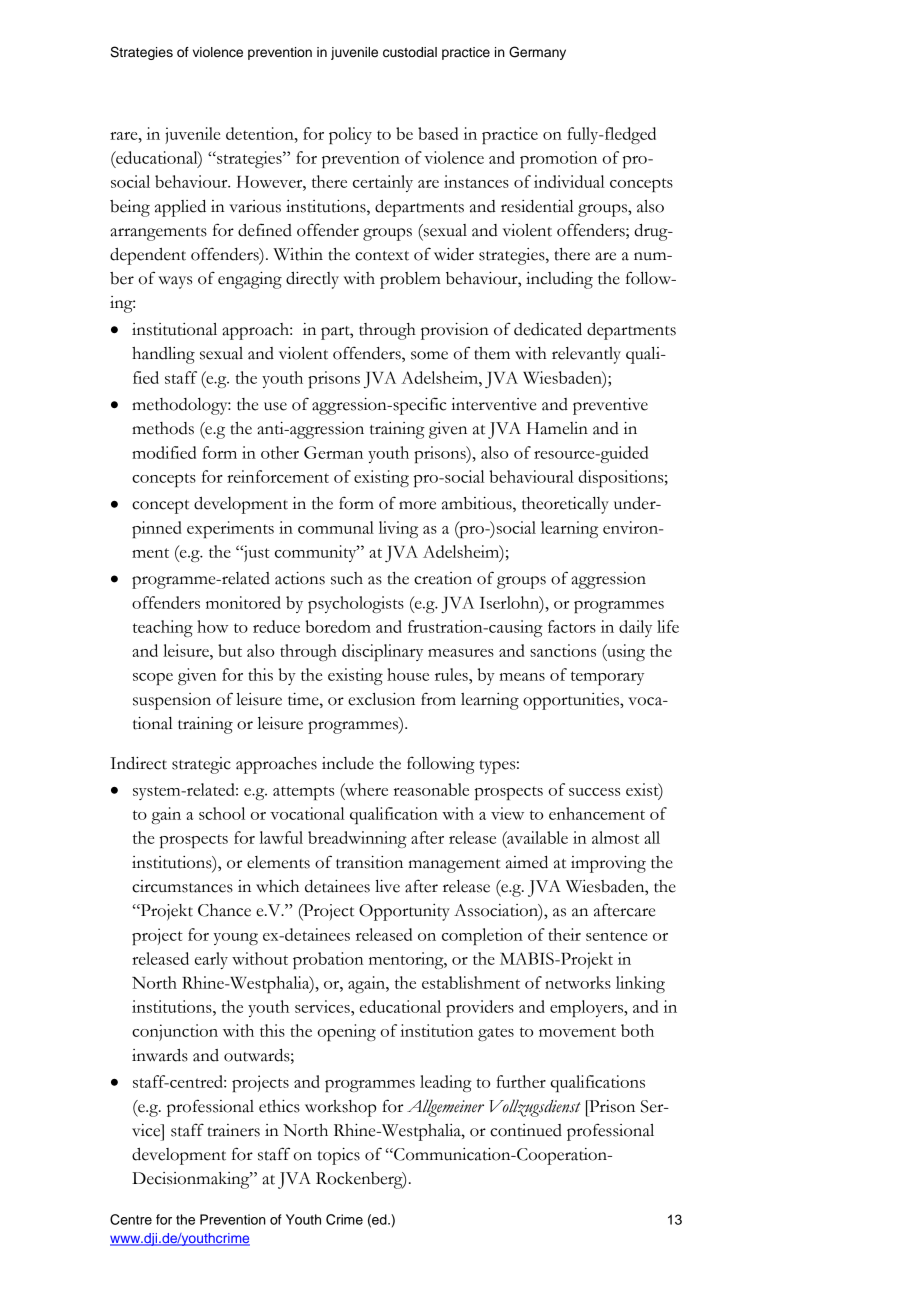 The height and width of the screenshot is (1308, 924). What do you see at coordinates (261, 133) in the screenshot?
I see `detention` at bounding box center [261, 133].
